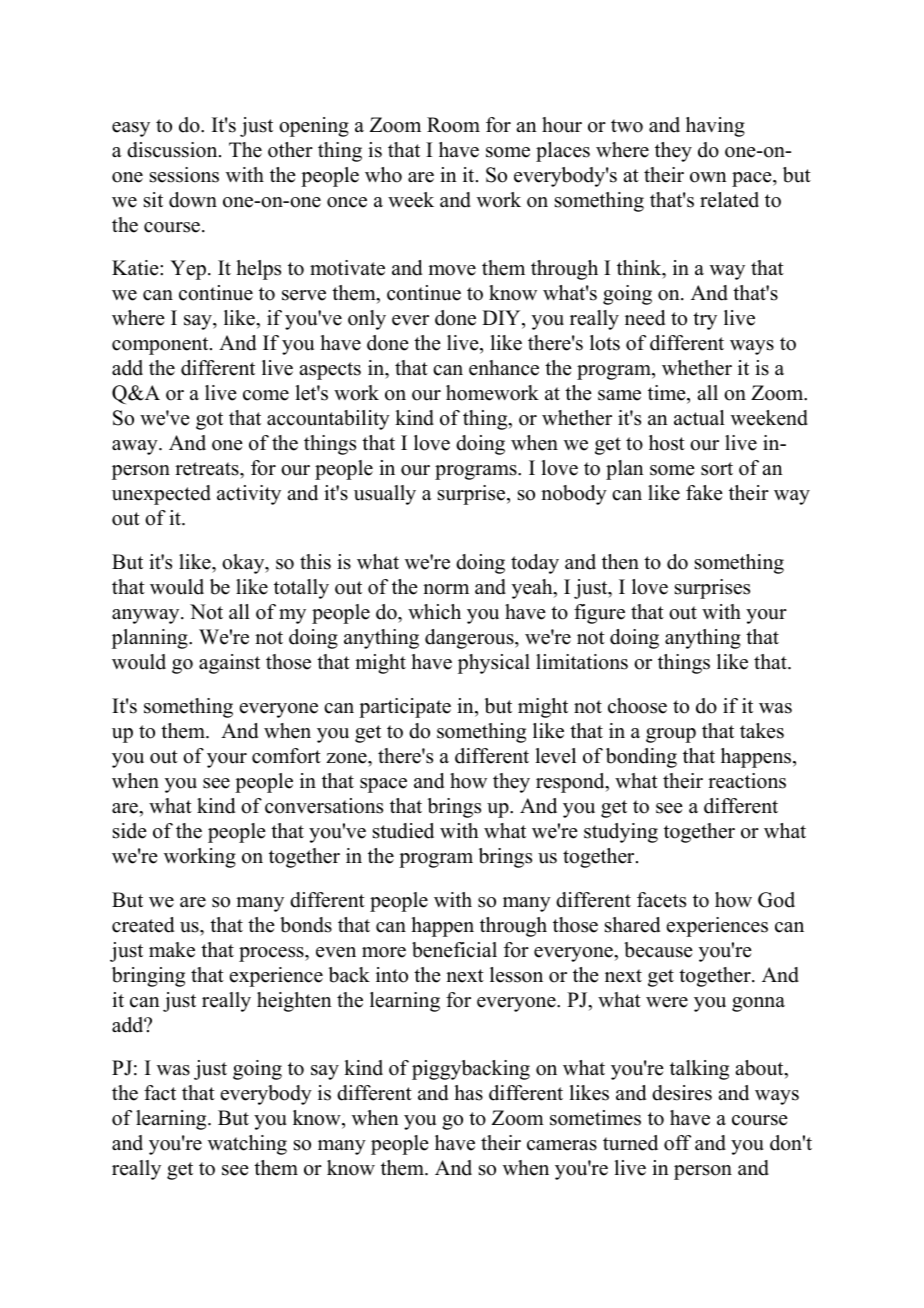 The image size is (924, 1308). What do you see at coordinates (173, 150) in the screenshot?
I see `discussion` at bounding box center [173, 150].
